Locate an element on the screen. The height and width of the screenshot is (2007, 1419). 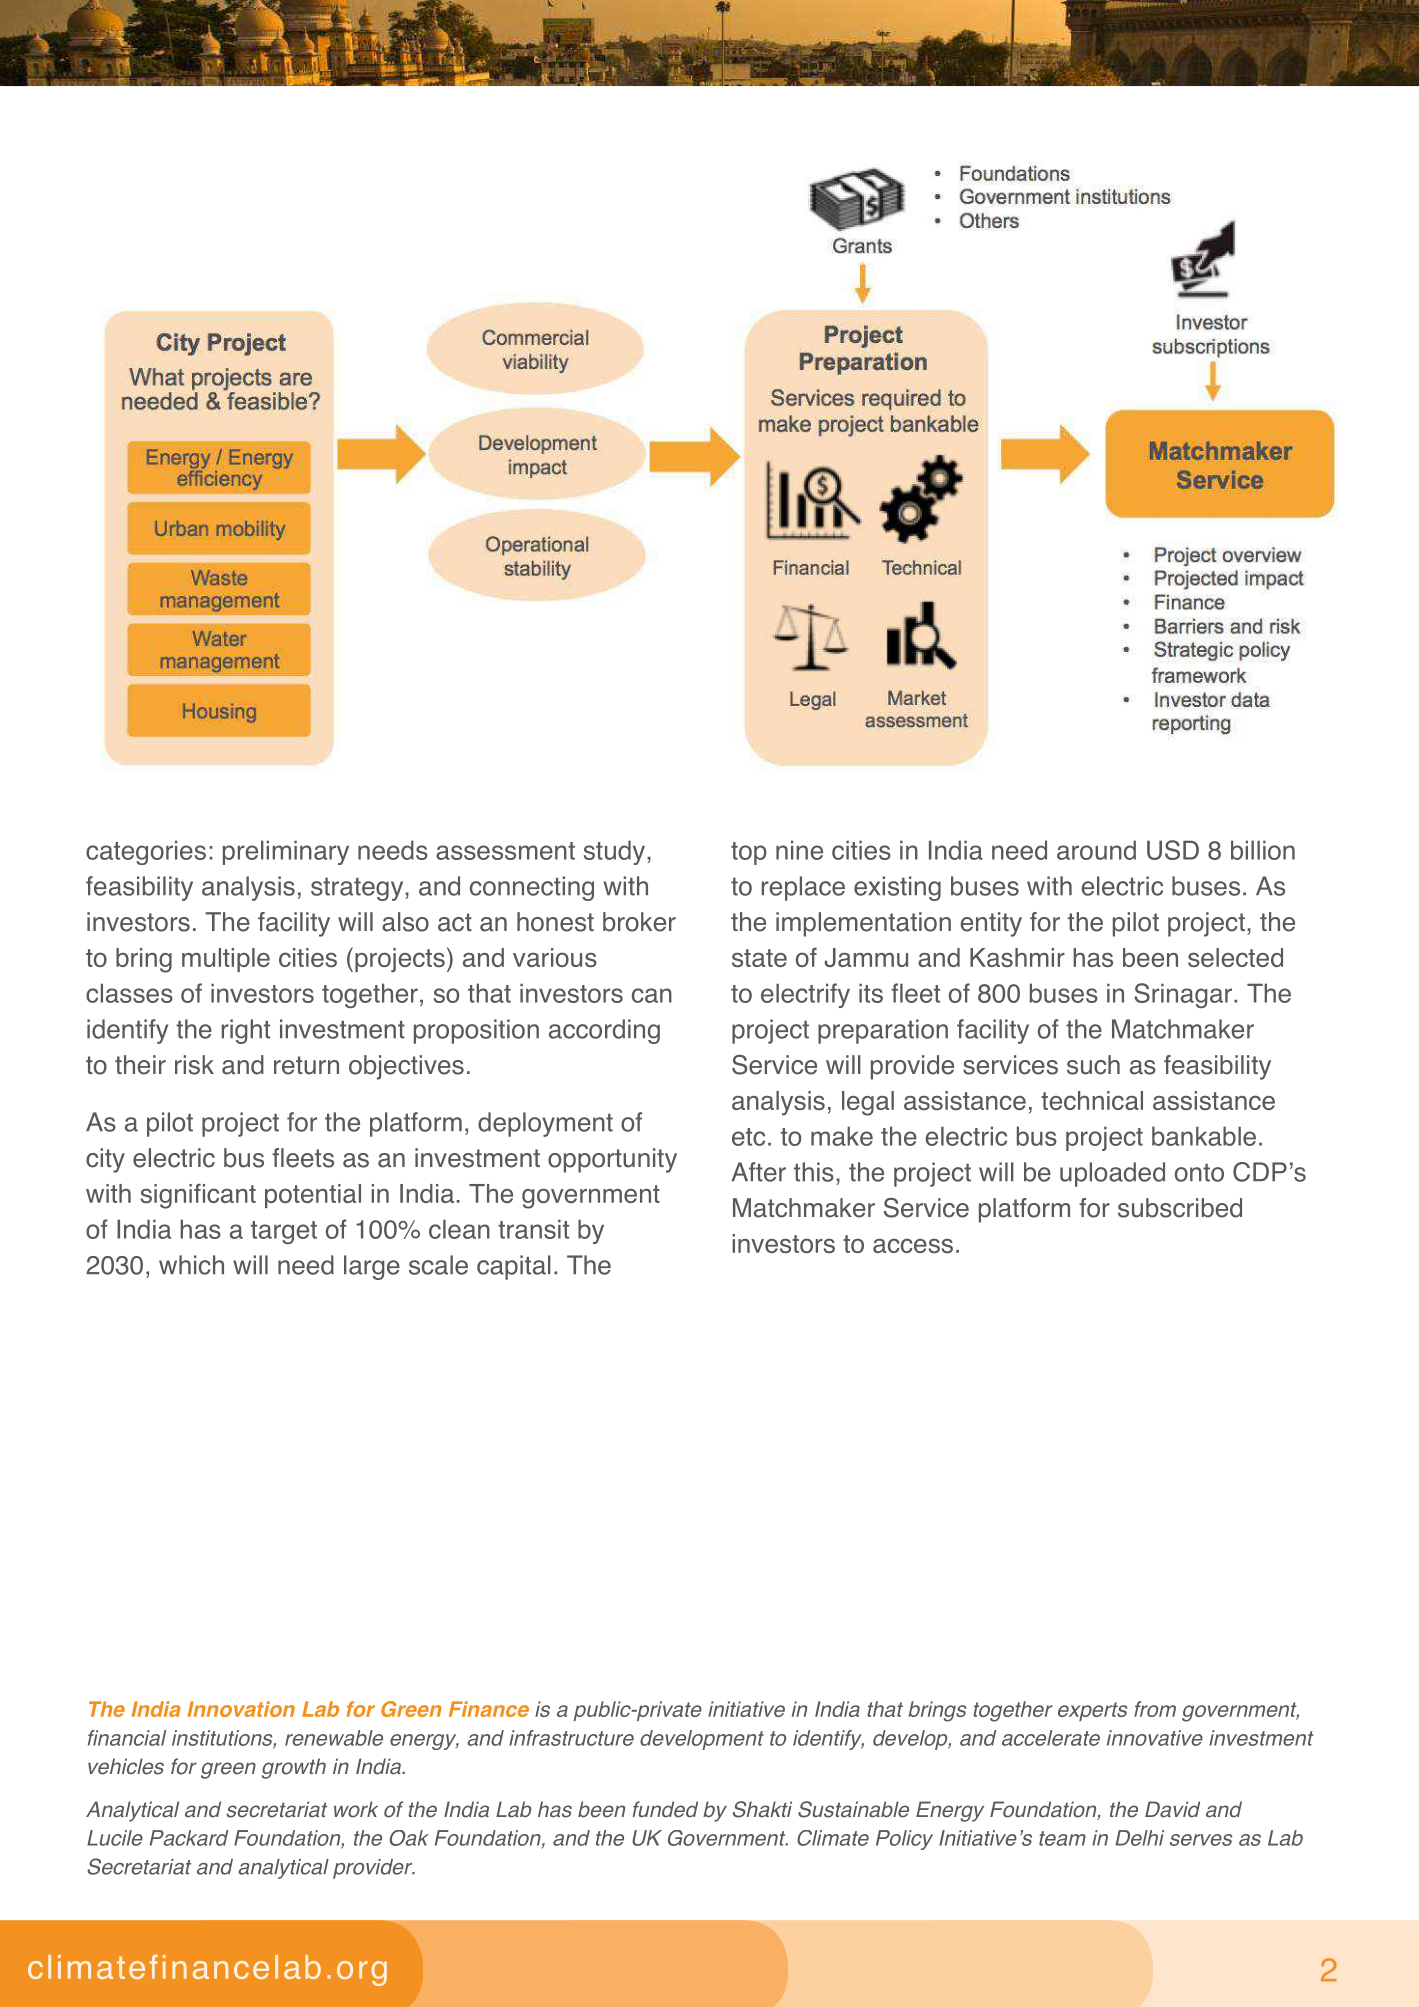
preliminary is located at coordinates (286, 852).
